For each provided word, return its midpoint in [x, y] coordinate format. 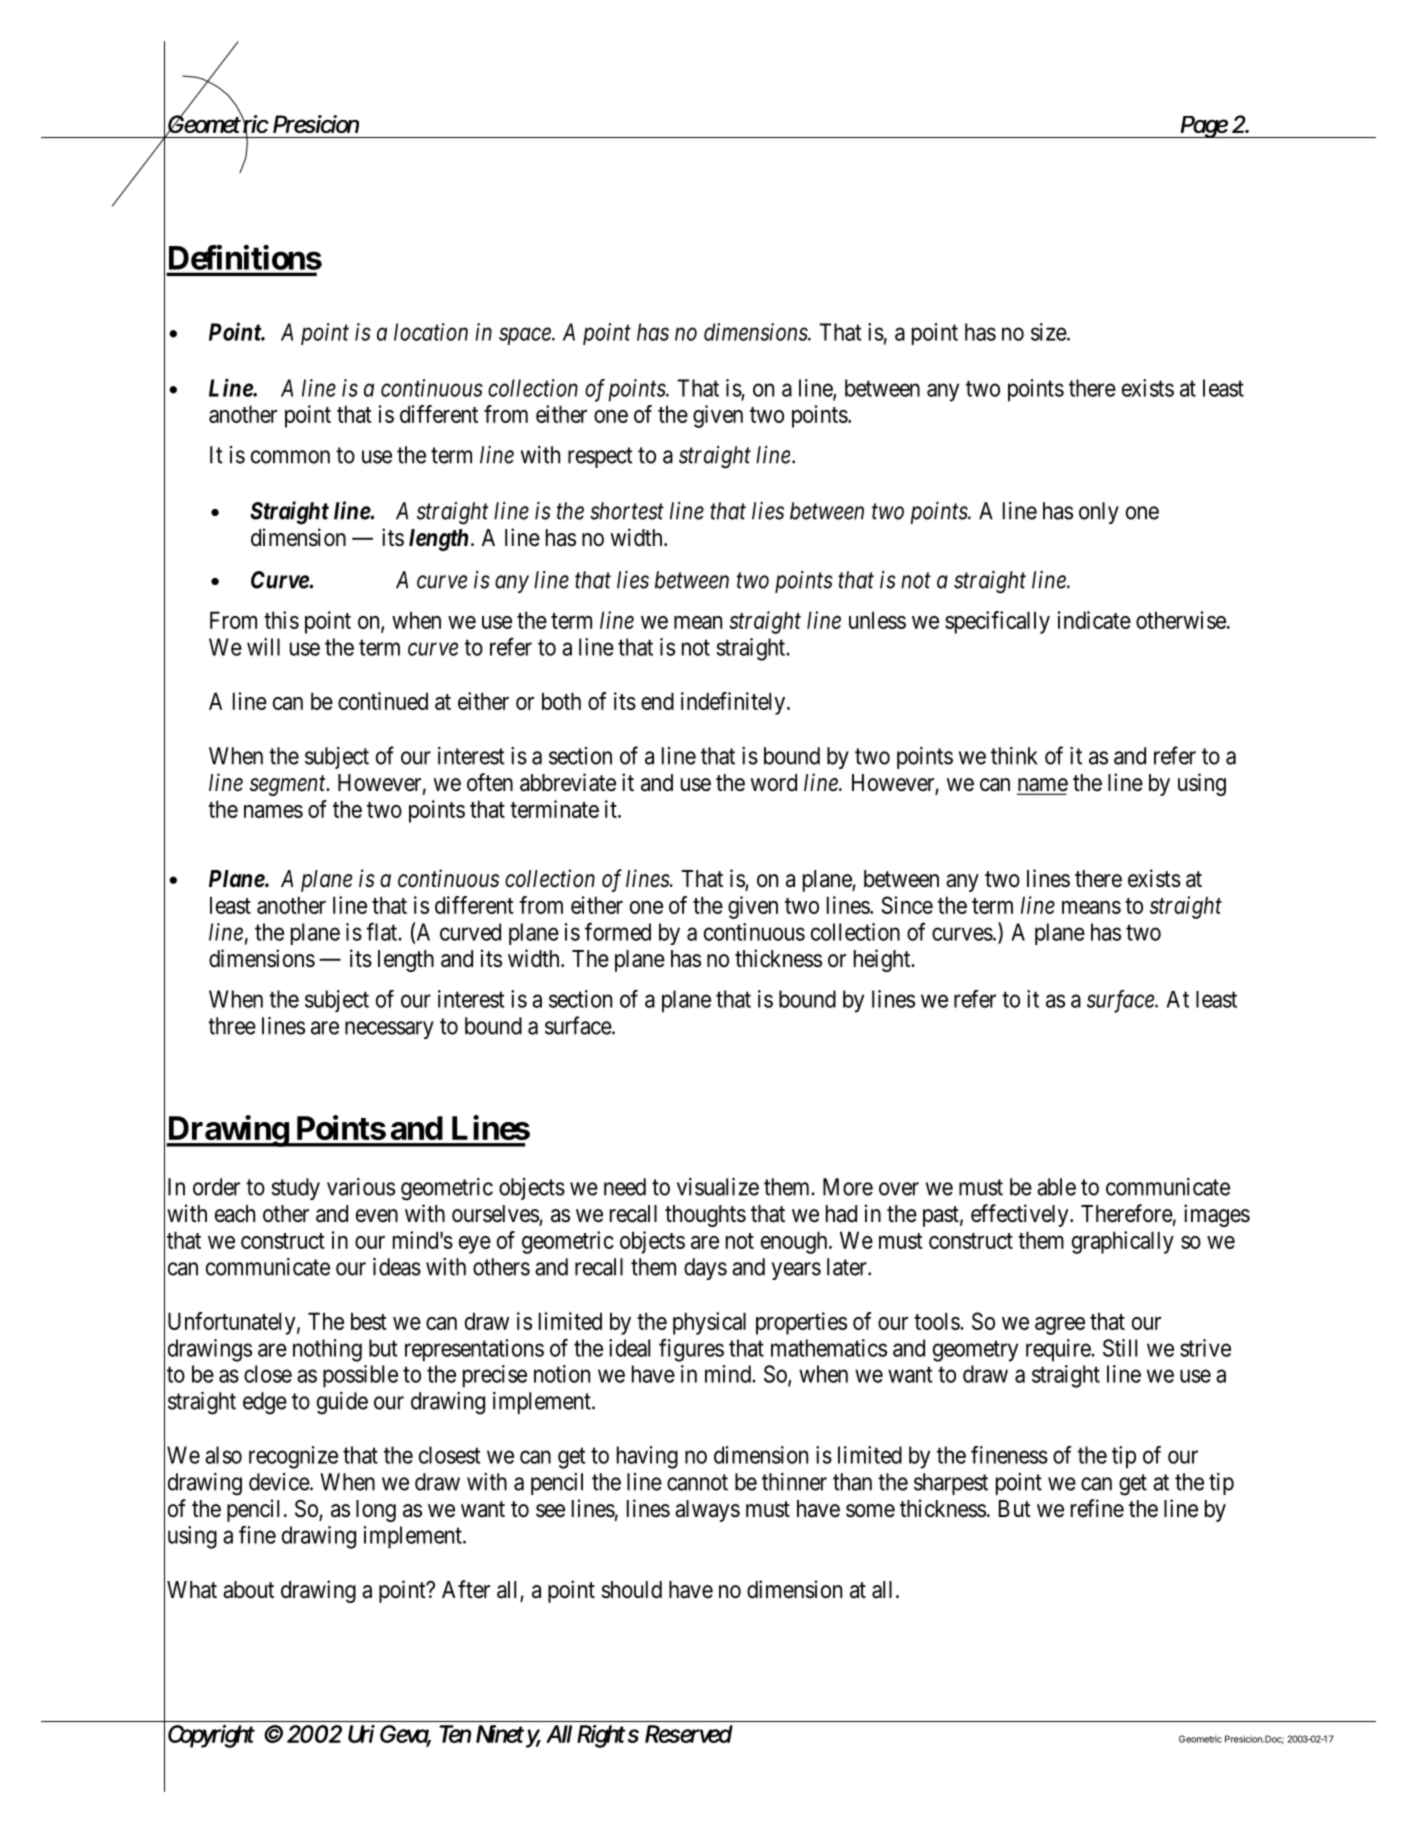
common [290, 457]
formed [618, 931]
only [1099, 513]
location [431, 332]
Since [907, 905]
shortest [627, 511]
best [369, 1321]
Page [1204, 127]
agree [1060, 1326]
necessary [389, 1030]
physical [709, 1323]
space [526, 336]
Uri [361, 1734]
